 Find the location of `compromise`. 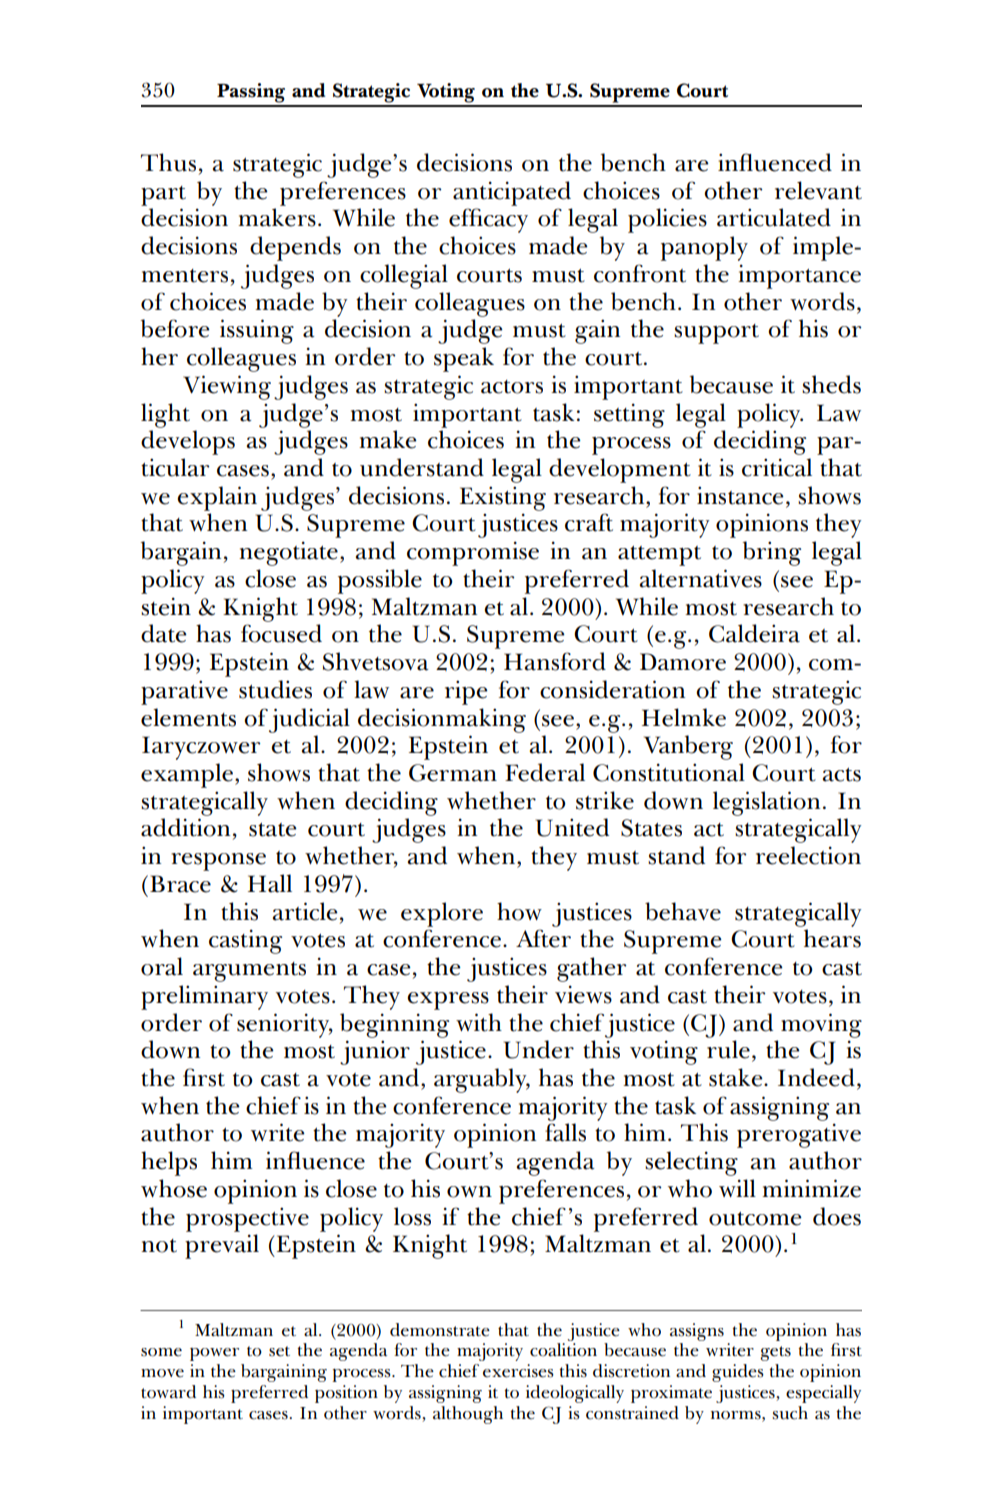

compromise is located at coordinates (473, 553).
